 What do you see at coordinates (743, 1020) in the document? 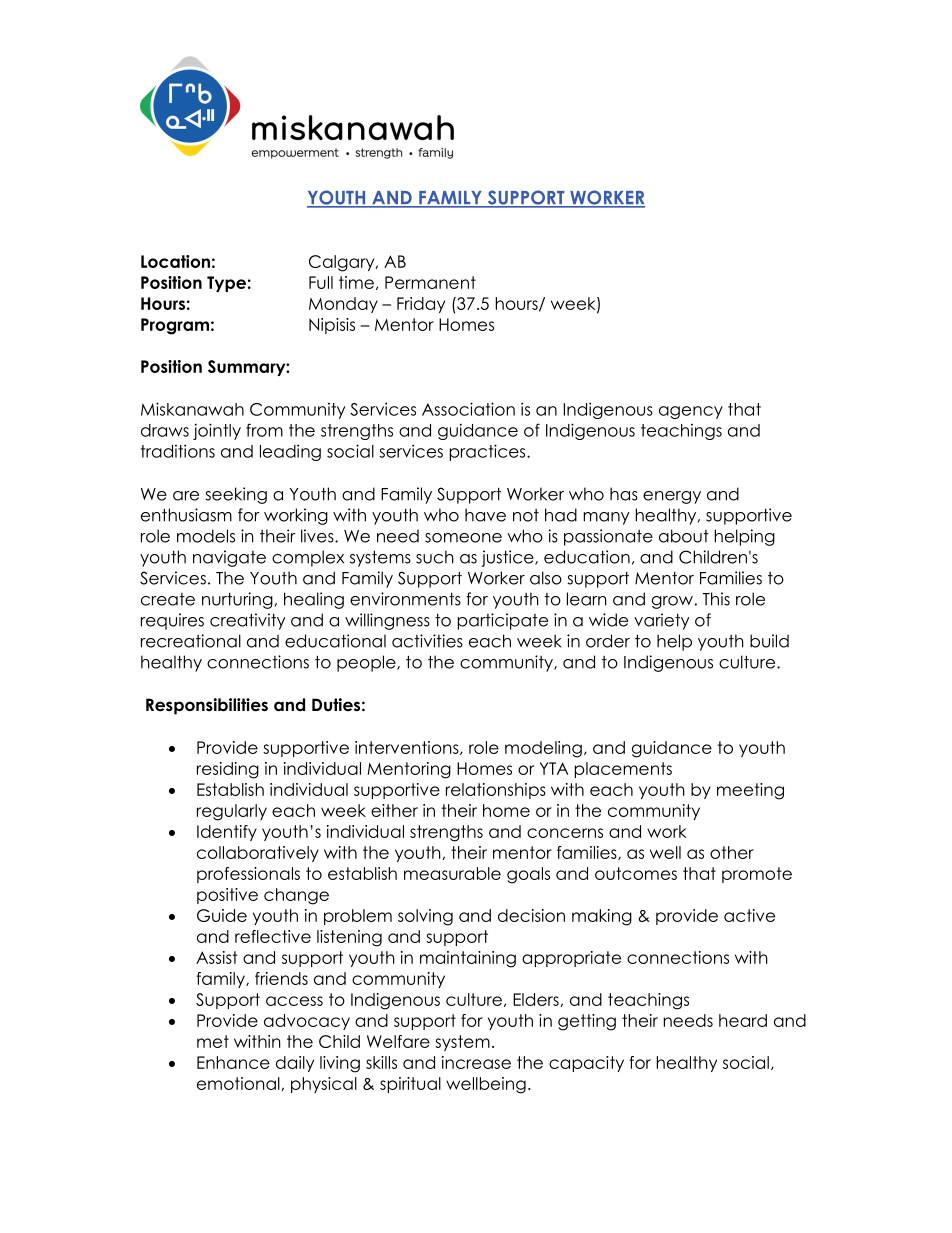
I see `heard` at bounding box center [743, 1020].
